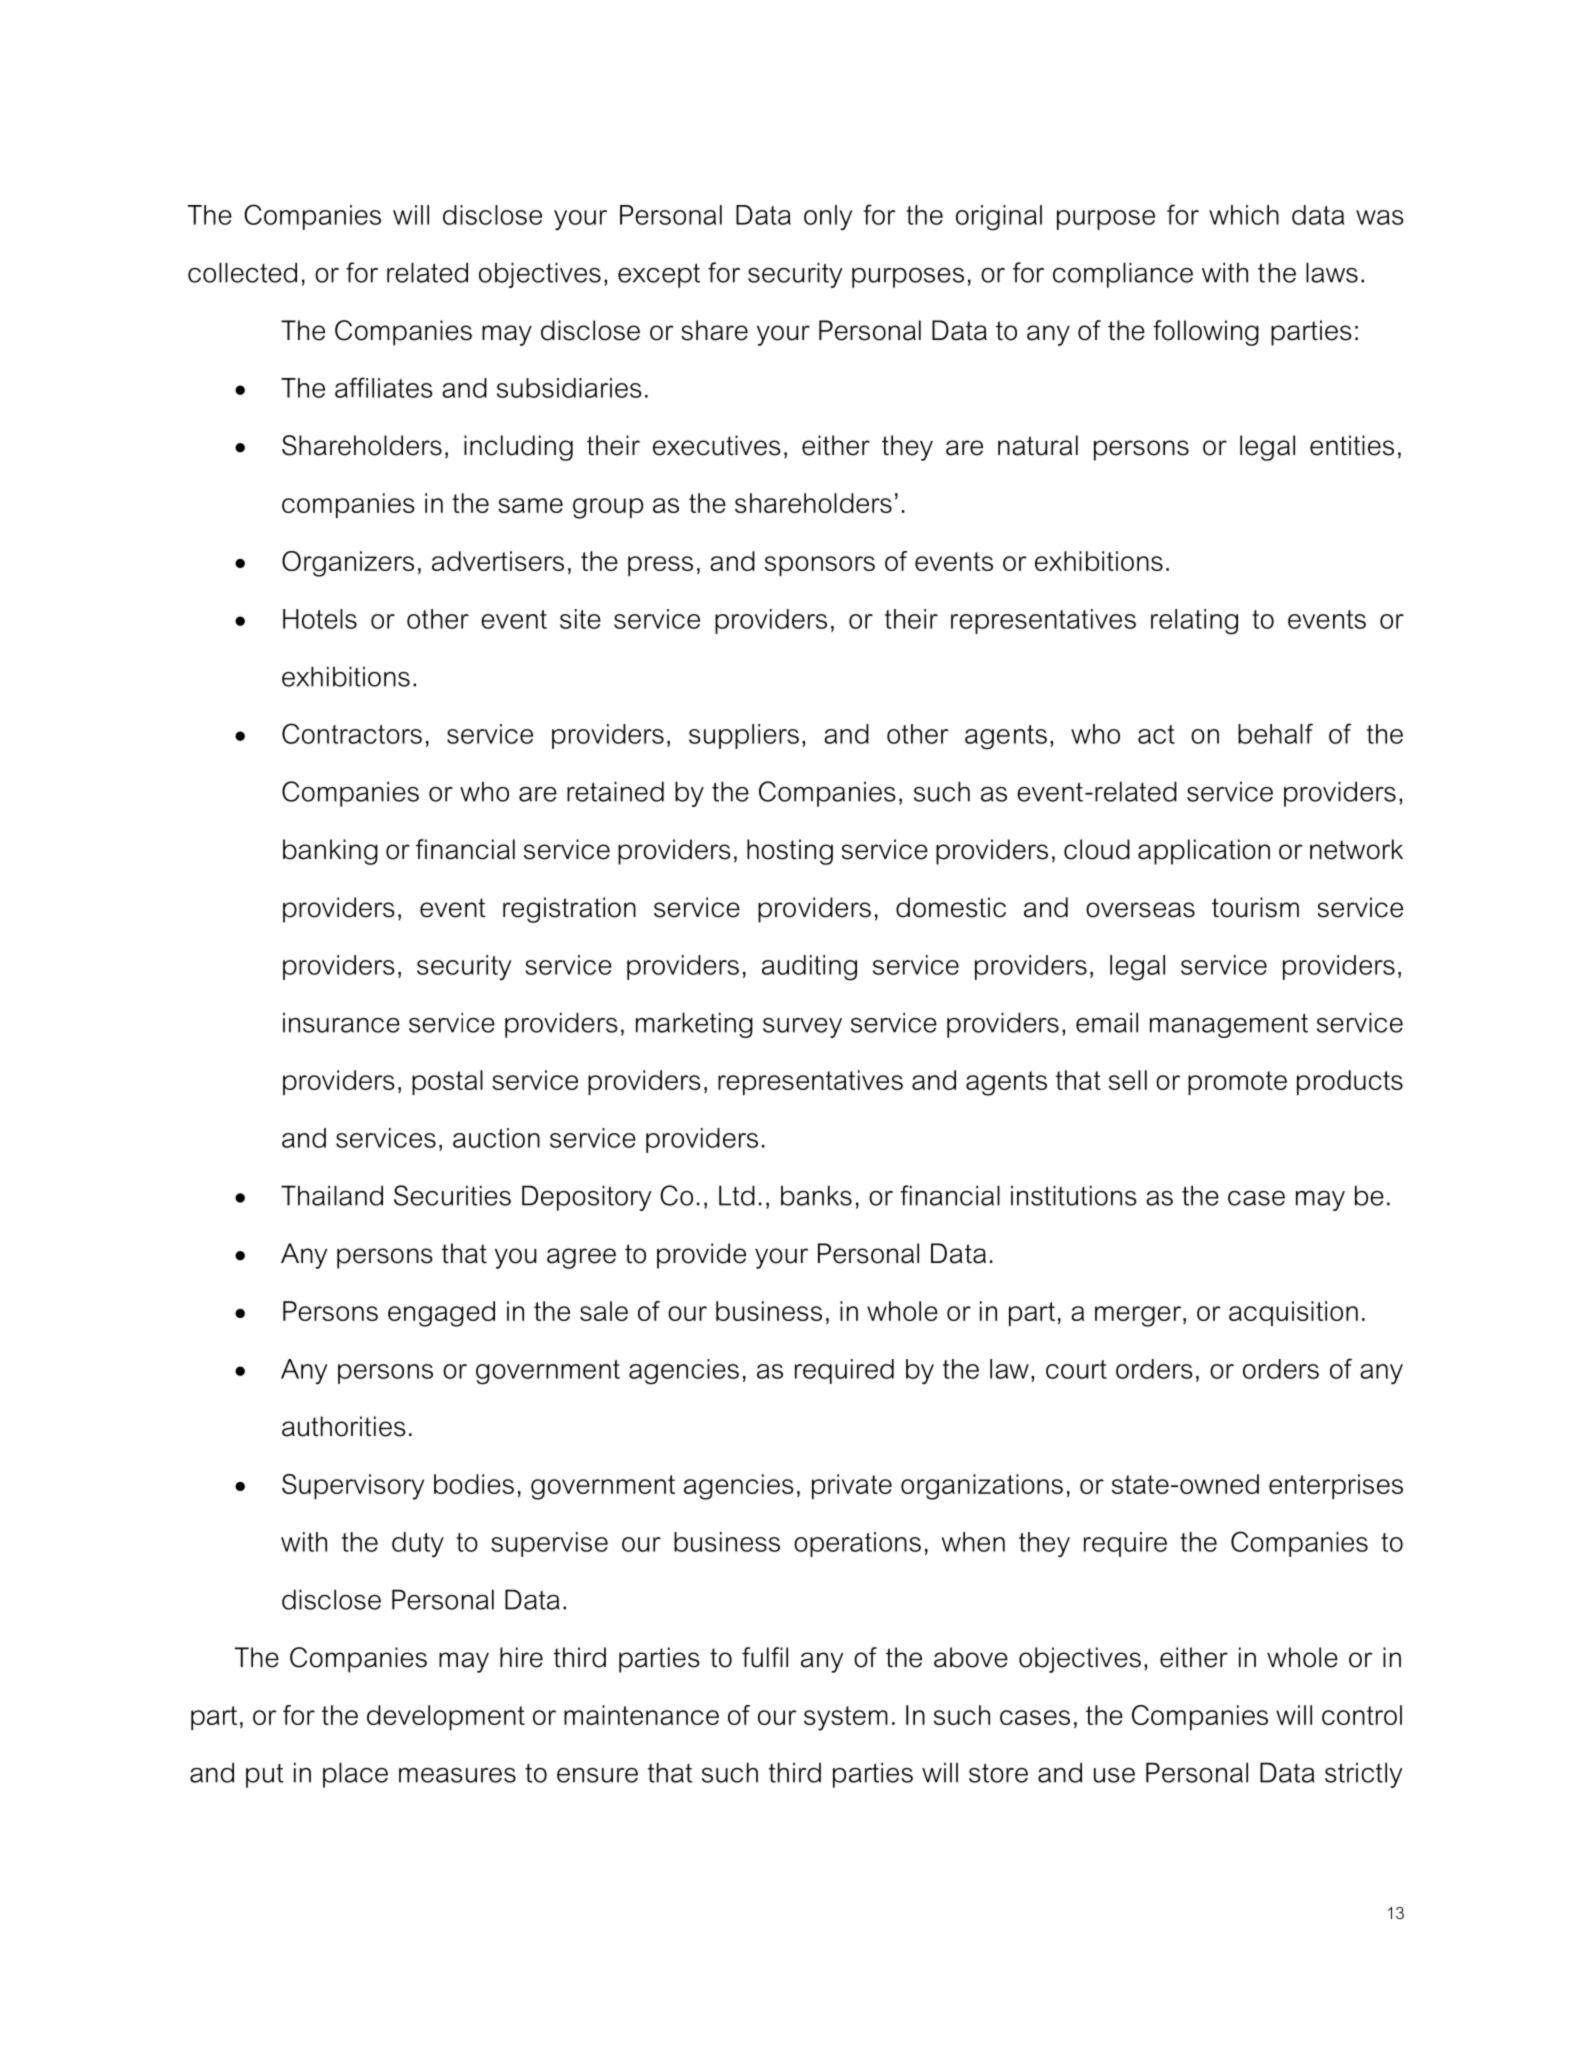 The height and width of the screenshot is (2060, 1592). Describe the element at coordinates (1244, 215) in the screenshot. I see `which` at that location.
